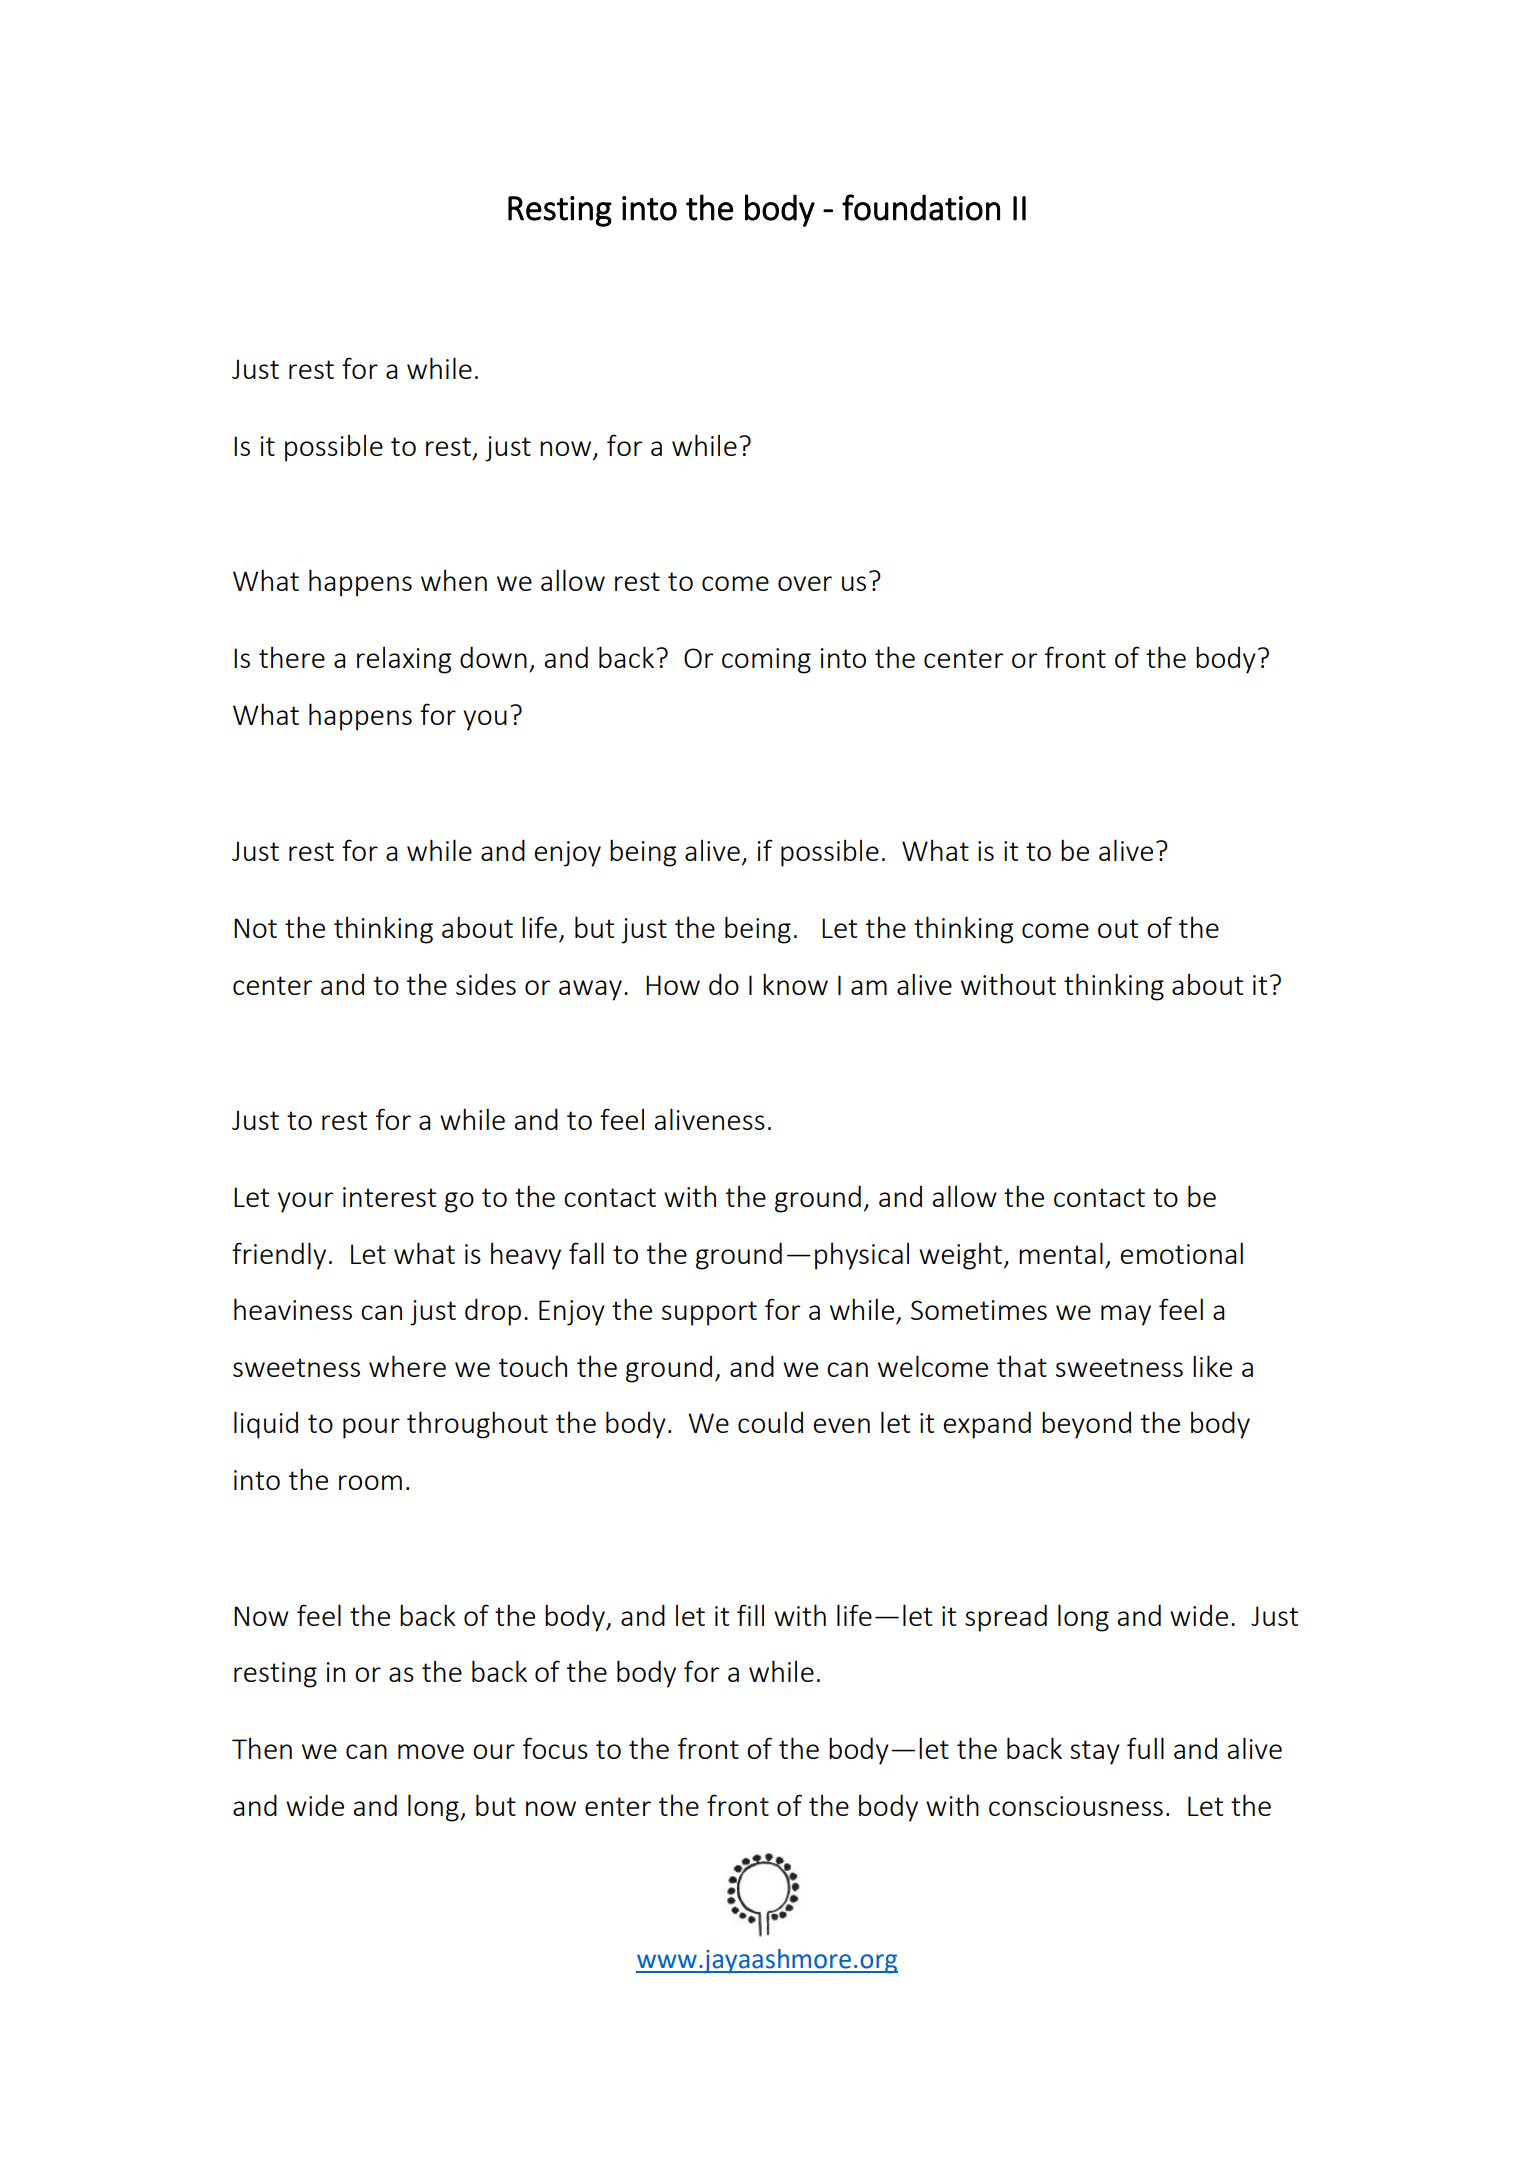  I want to click on fill, so click(750, 1615).
